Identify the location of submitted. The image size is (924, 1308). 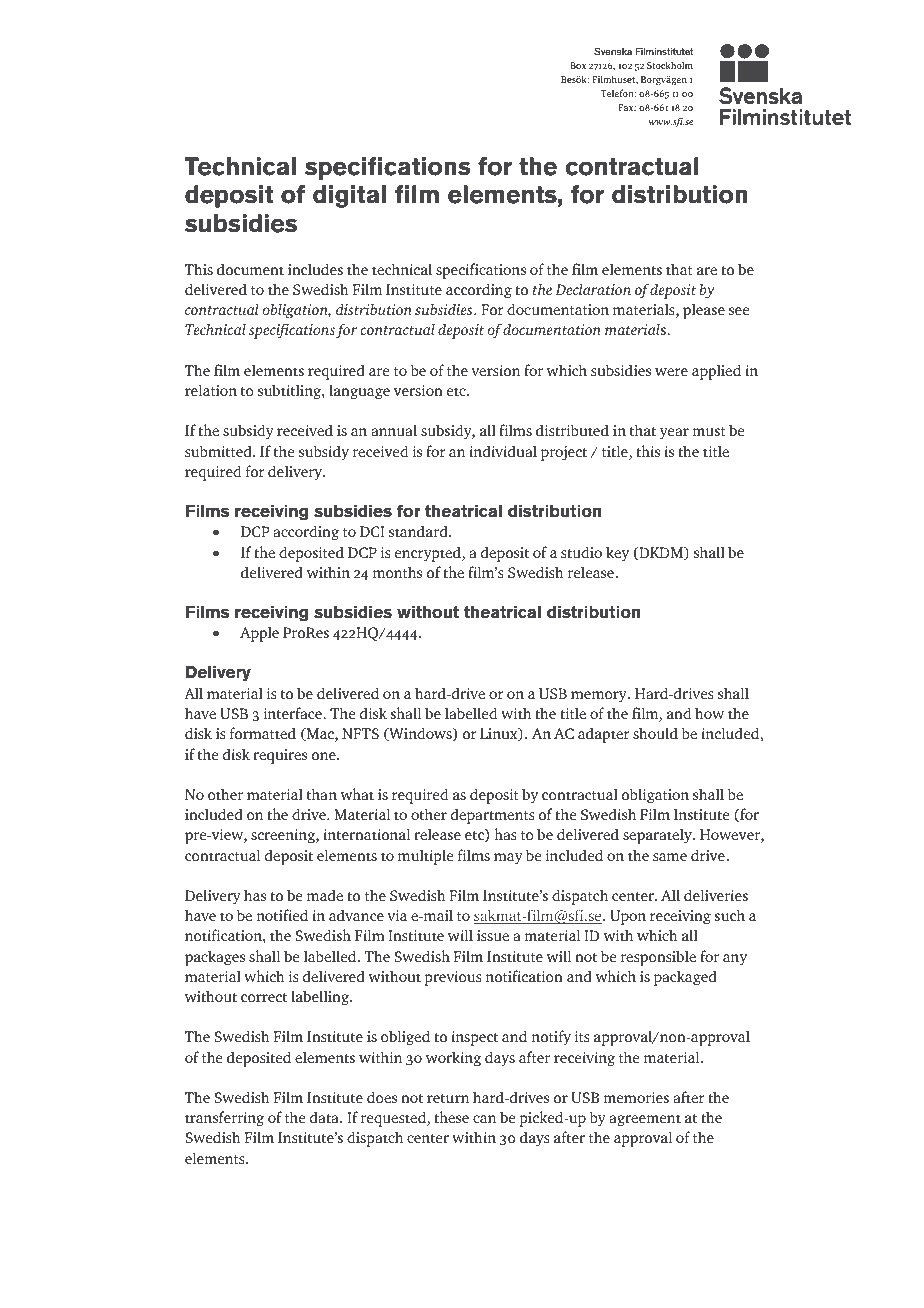
(219, 451).
